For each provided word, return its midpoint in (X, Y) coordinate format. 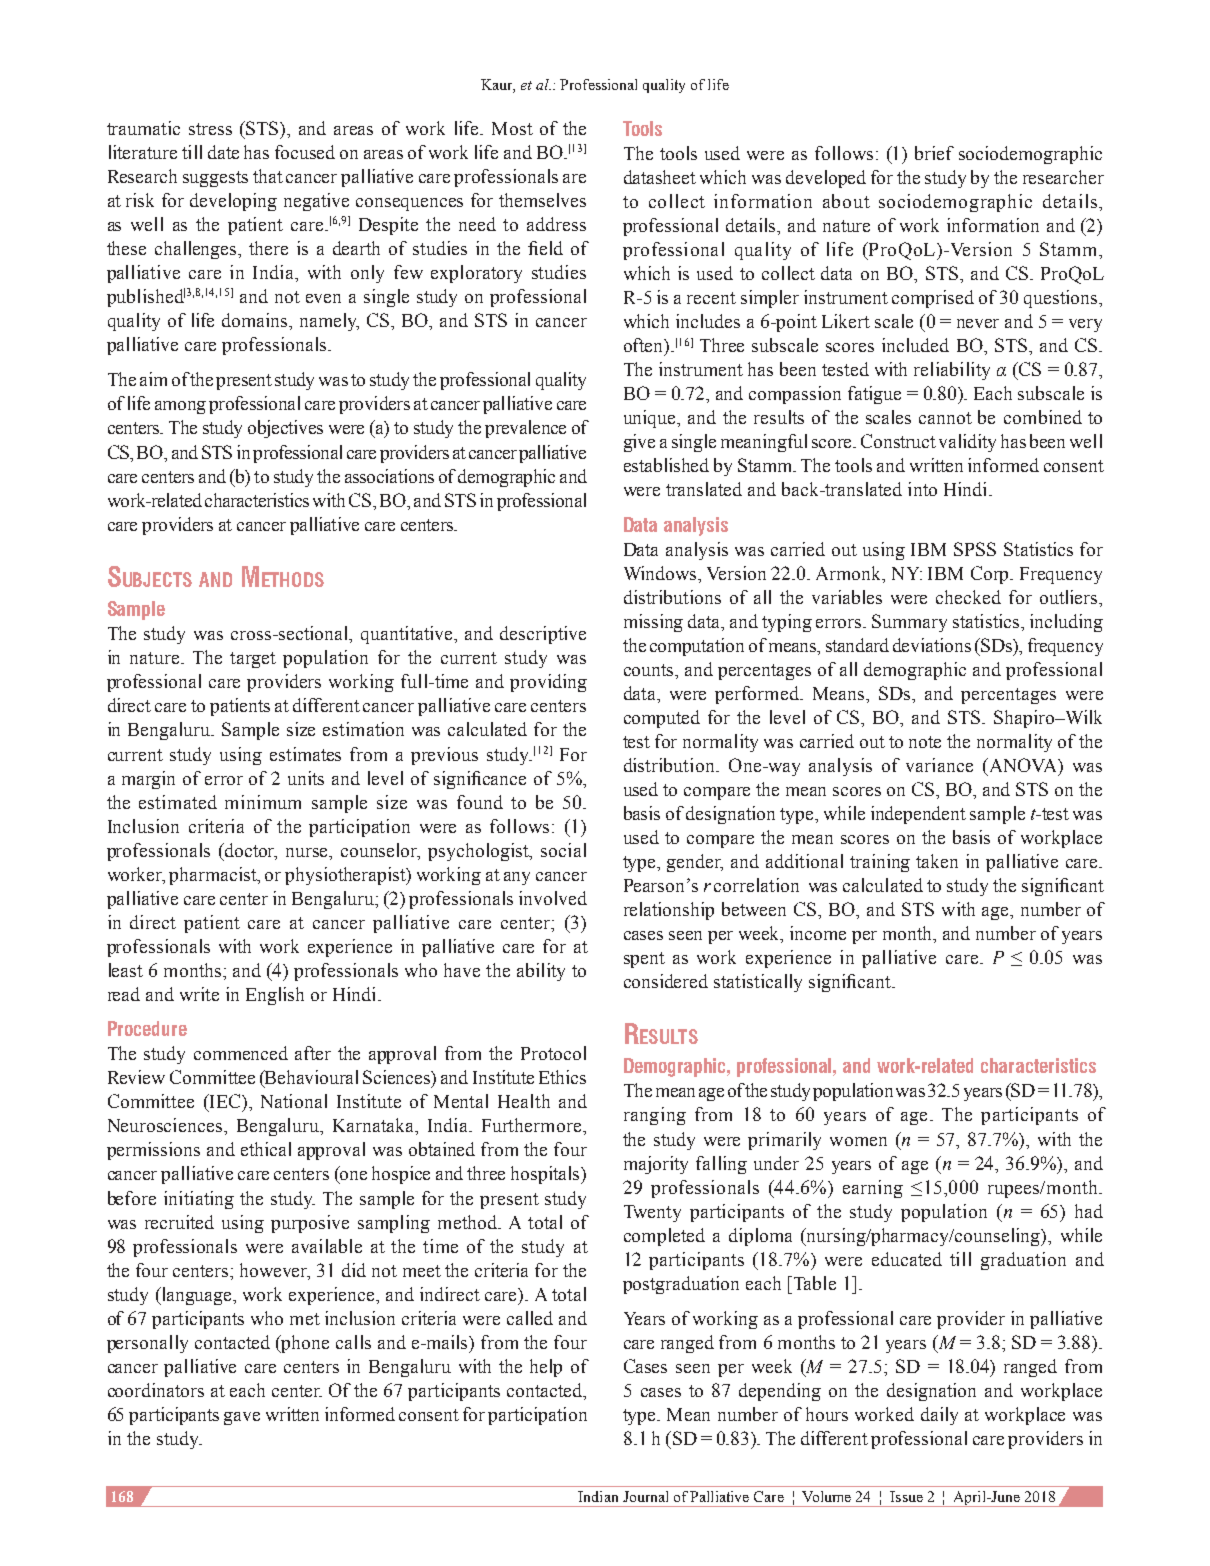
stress (210, 129)
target (253, 660)
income (818, 933)
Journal (645, 1496)
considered (666, 981)
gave (242, 1418)
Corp (991, 575)
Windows (662, 573)
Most (512, 128)
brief (934, 153)
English (275, 996)
